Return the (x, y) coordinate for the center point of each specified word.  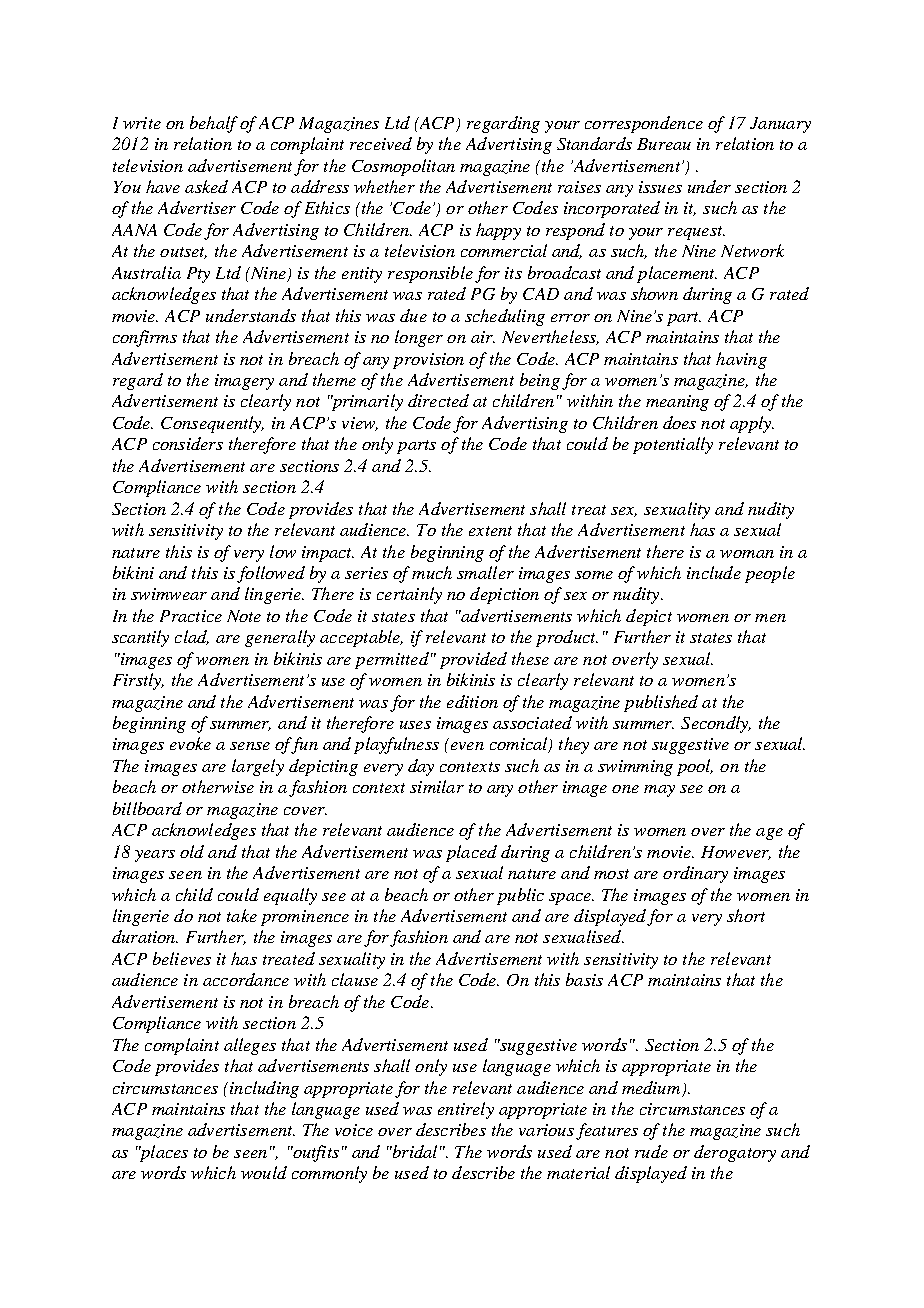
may (659, 791)
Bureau (664, 144)
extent (490, 531)
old (192, 851)
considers (188, 443)
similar (437, 786)
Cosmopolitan (403, 167)
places (162, 1153)
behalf (214, 124)
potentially (673, 445)
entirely (466, 1110)
